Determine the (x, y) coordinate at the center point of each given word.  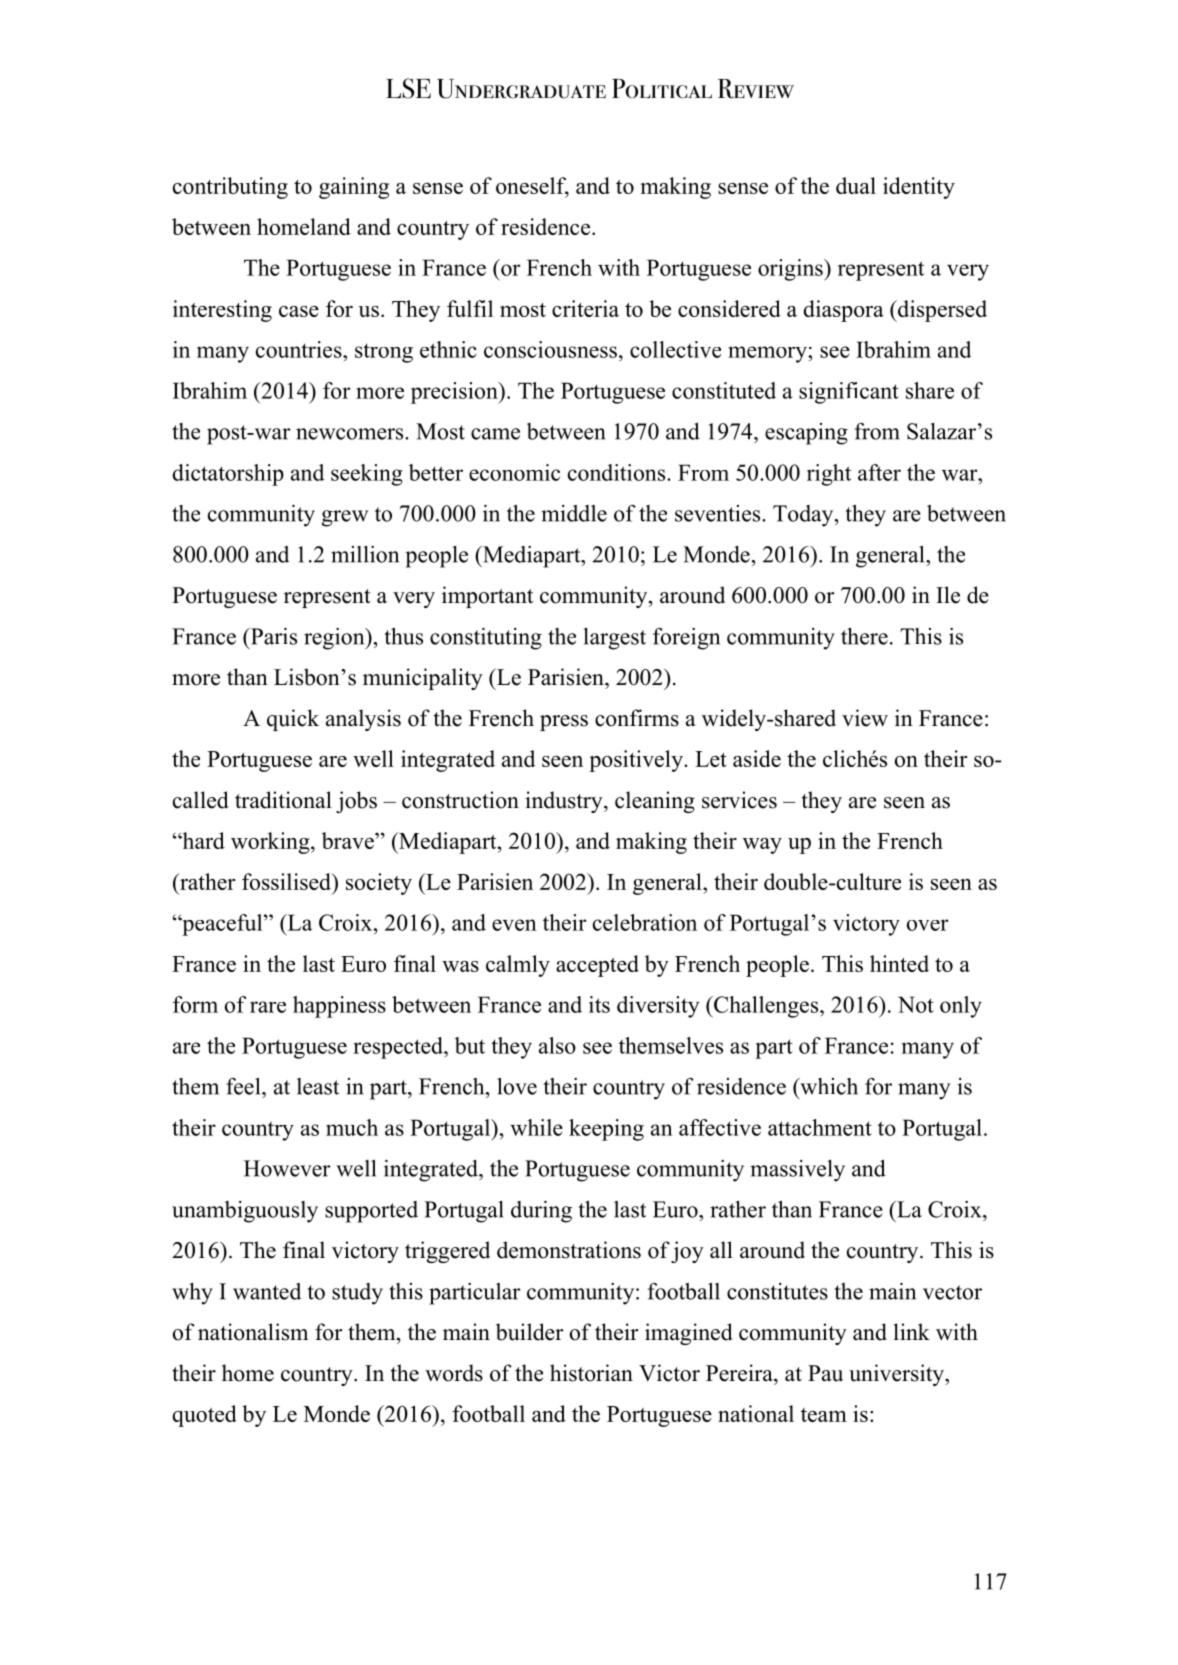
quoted (205, 1416)
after (879, 472)
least (318, 1086)
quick (293, 720)
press (564, 723)
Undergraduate (521, 89)
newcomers (351, 434)
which (828, 1086)
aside (757, 758)
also (557, 1045)
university (898, 1375)
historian (591, 1373)
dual (856, 185)
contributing (230, 188)
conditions (618, 472)
